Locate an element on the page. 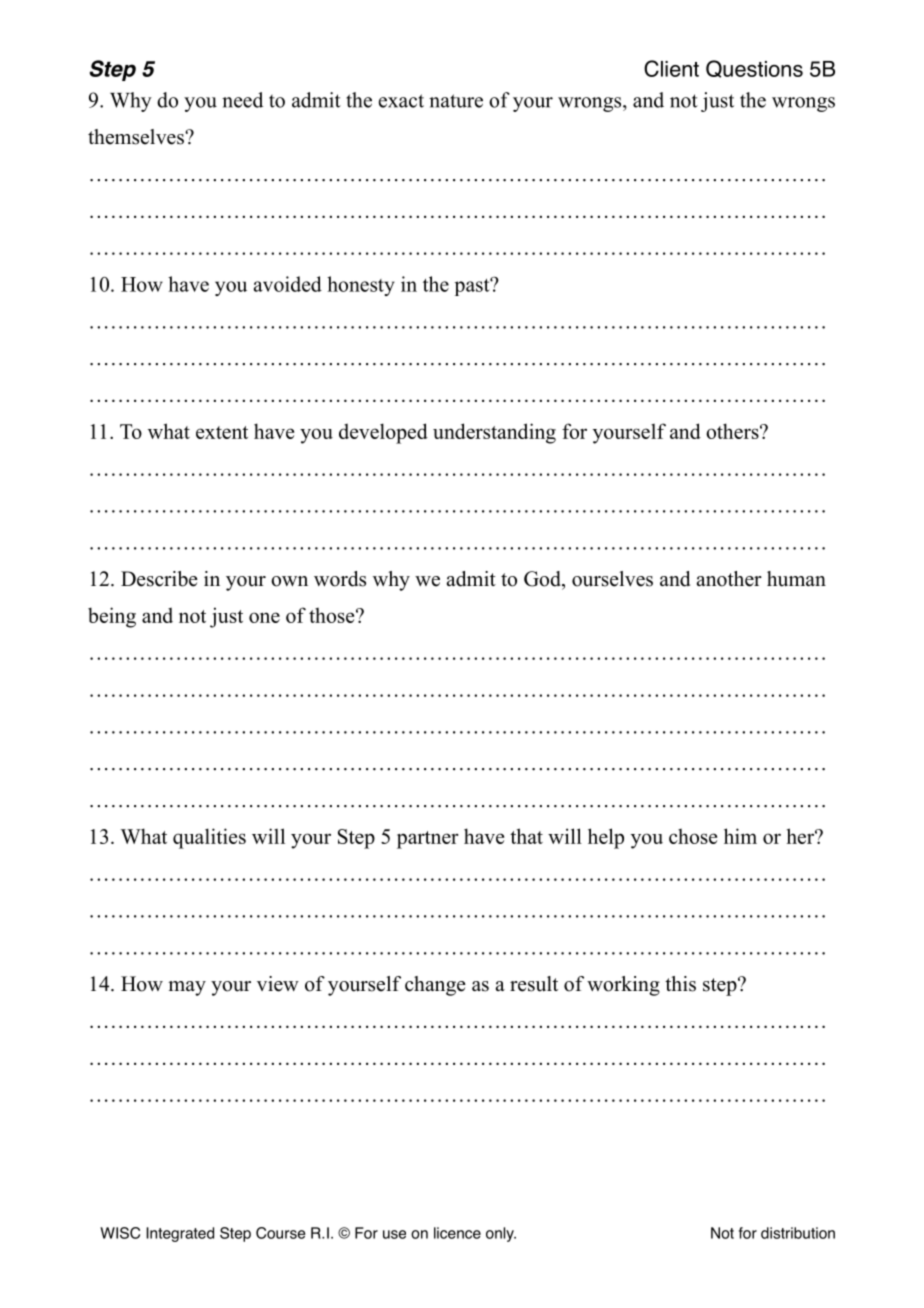  distribution is located at coordinates (798, 1233).
